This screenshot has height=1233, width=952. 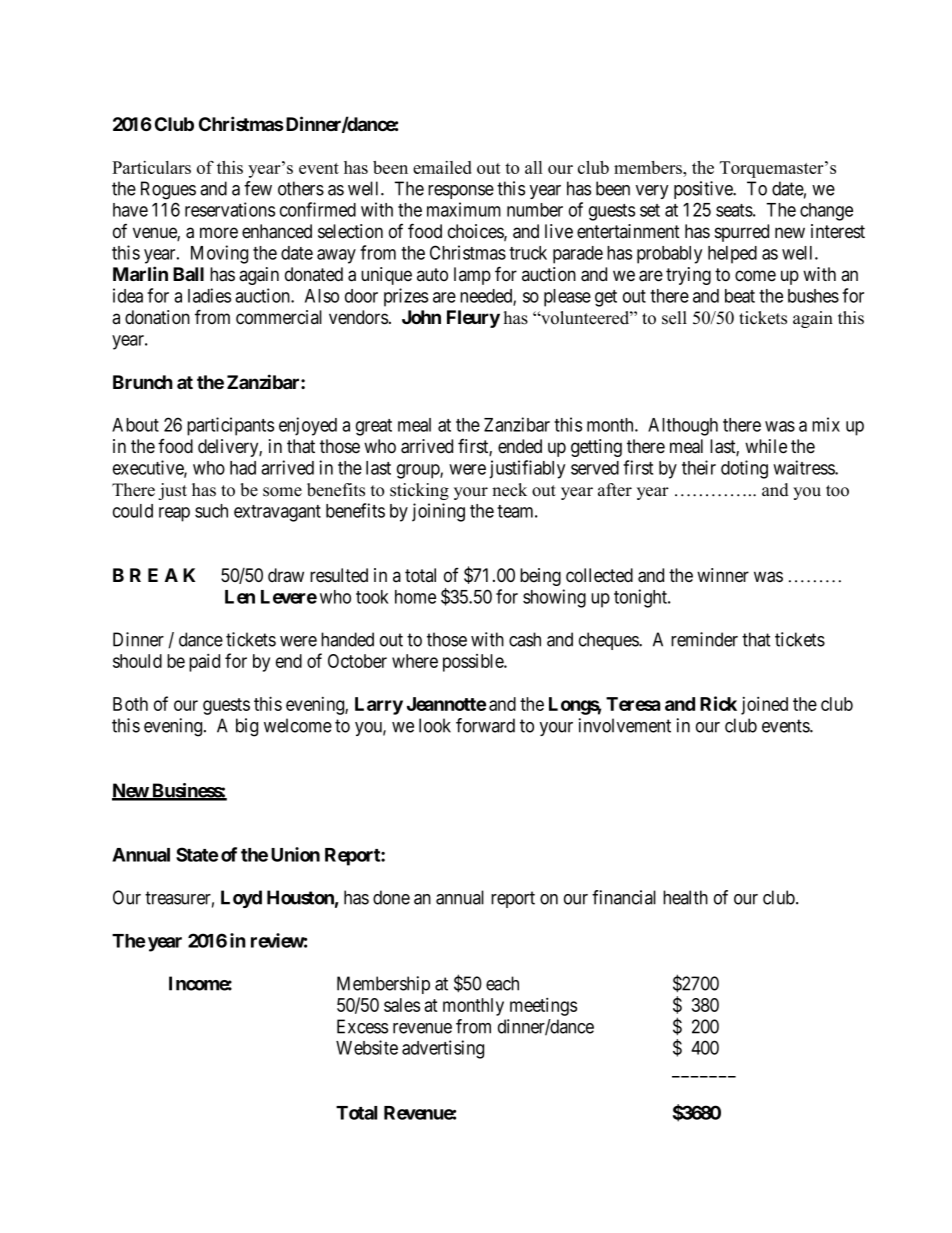 What do you see at coordinates (240, 597) in the screenshot?
I see `Len` at bounding box center [240, 597].
